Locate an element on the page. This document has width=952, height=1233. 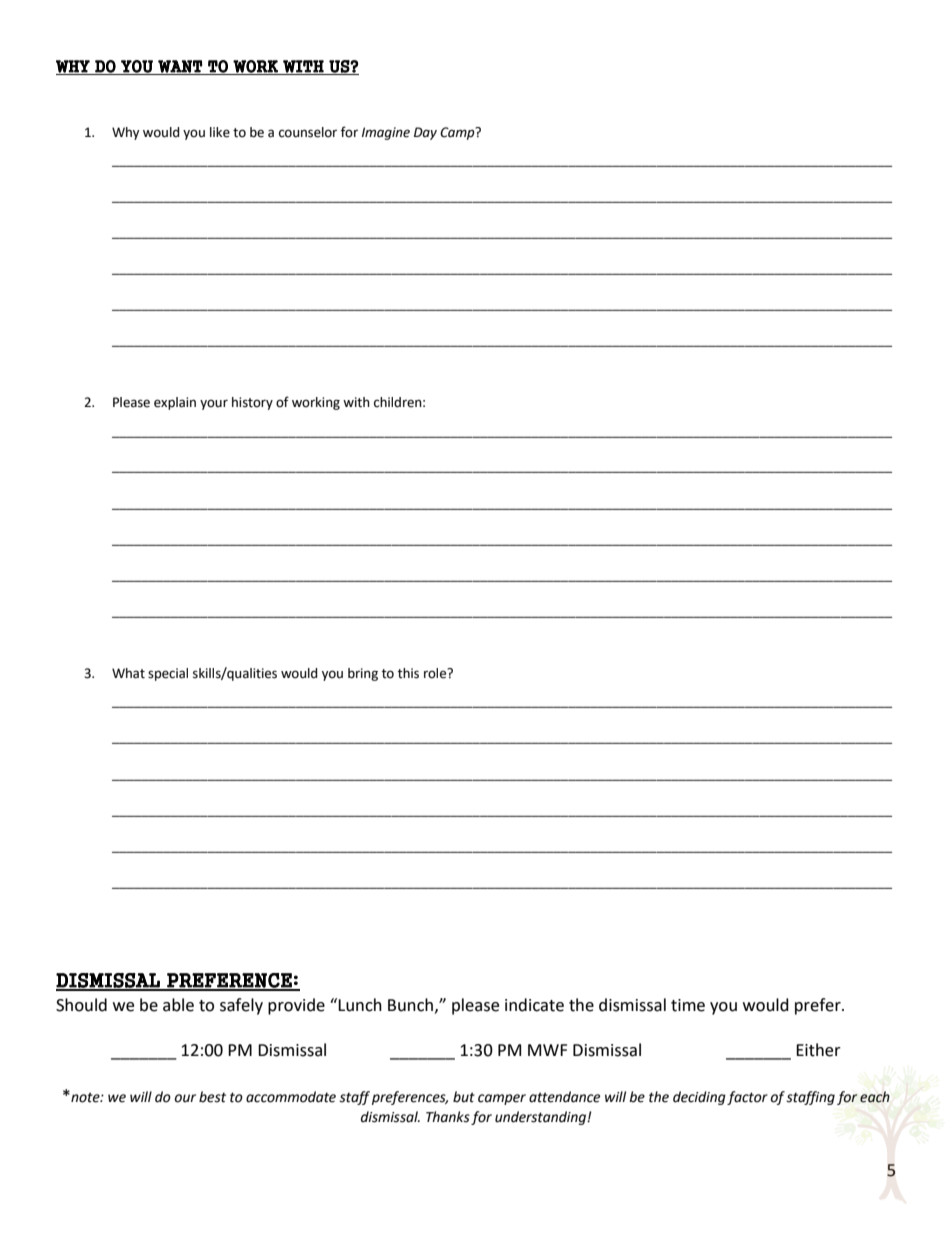
best is located at coordinates (212, 1097).
